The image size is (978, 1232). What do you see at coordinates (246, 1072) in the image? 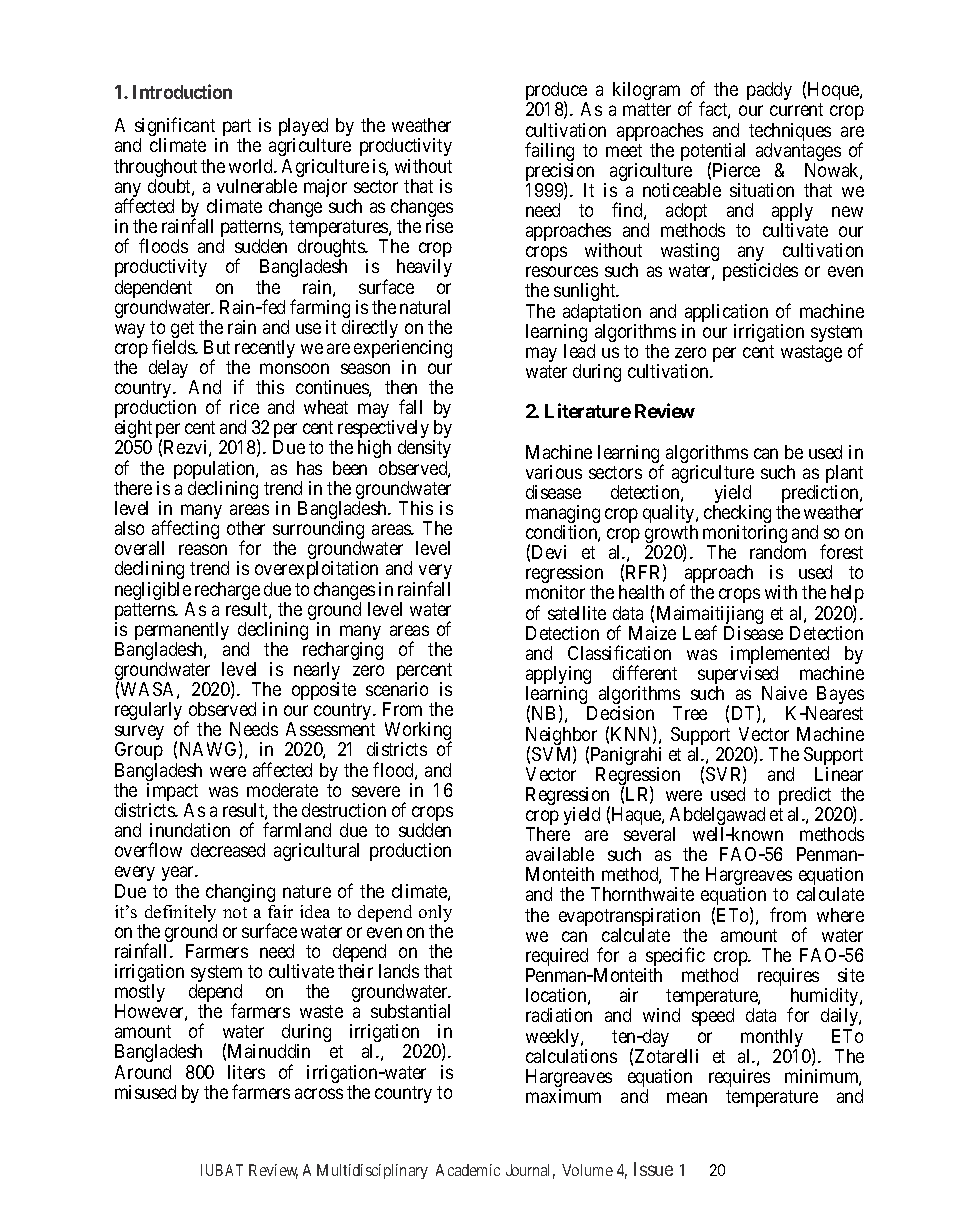
I see `liters` at bounding box center [246, 1072].
